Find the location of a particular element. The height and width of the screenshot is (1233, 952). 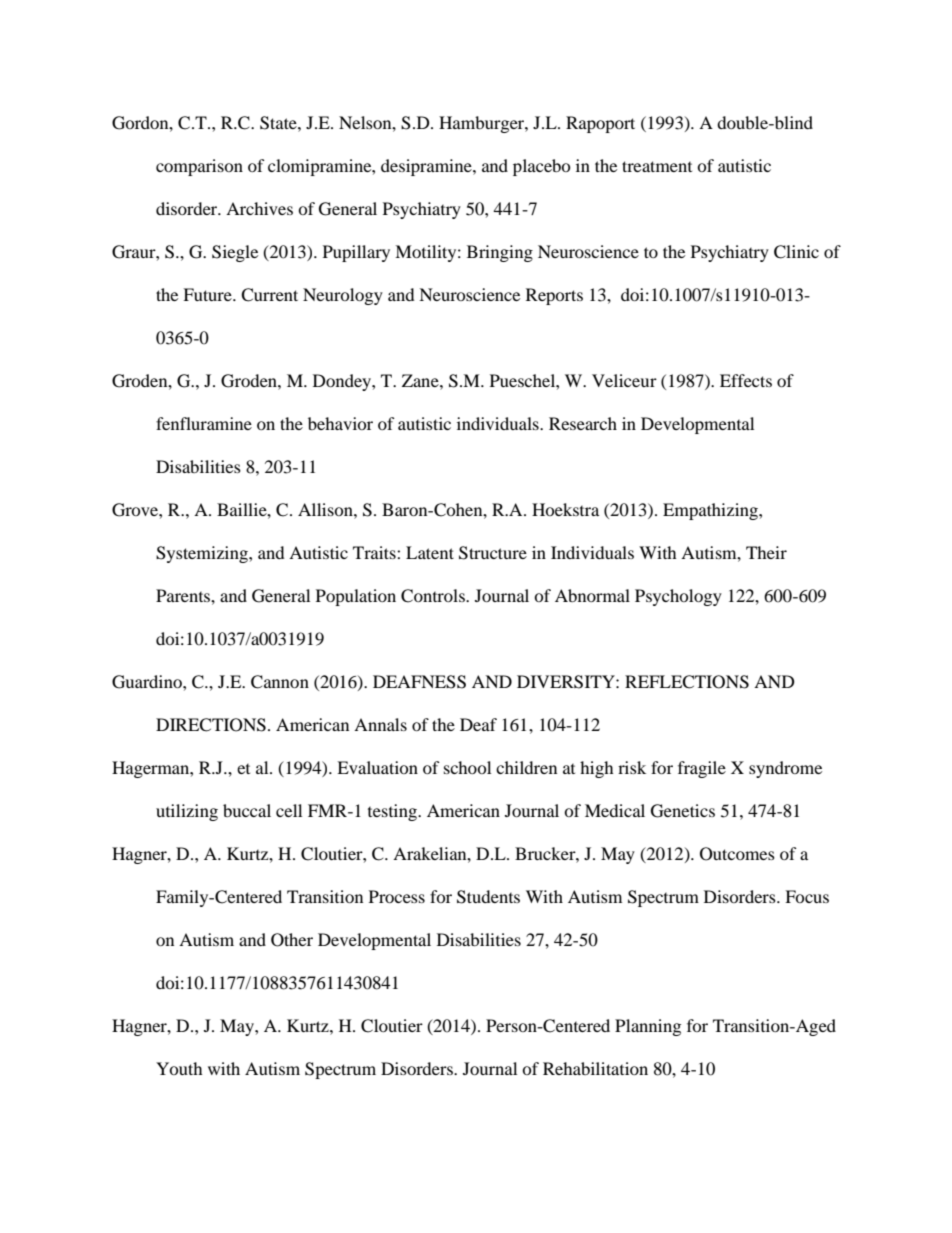

fragile is located at coordinates (702, 769).
